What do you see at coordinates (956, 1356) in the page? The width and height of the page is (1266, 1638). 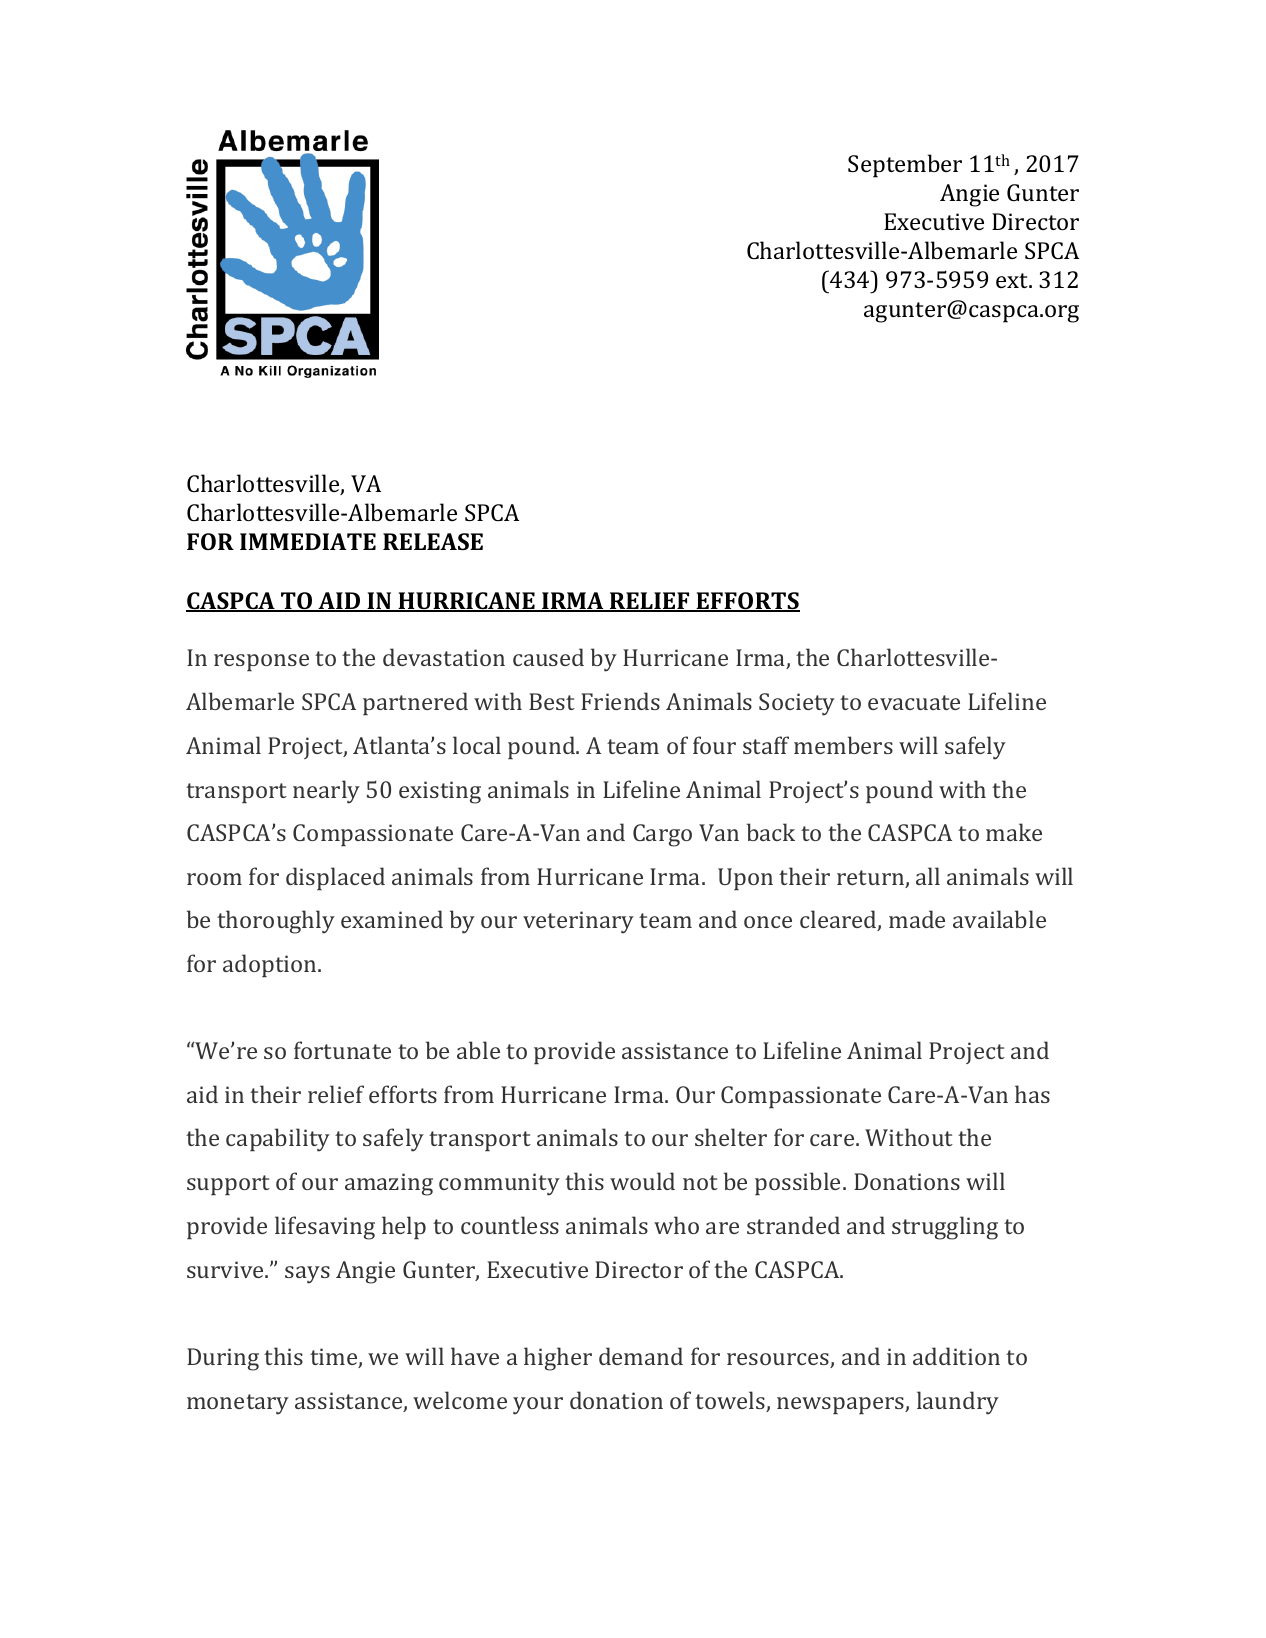 I see `addition` at bounding box center [956, 1356].
